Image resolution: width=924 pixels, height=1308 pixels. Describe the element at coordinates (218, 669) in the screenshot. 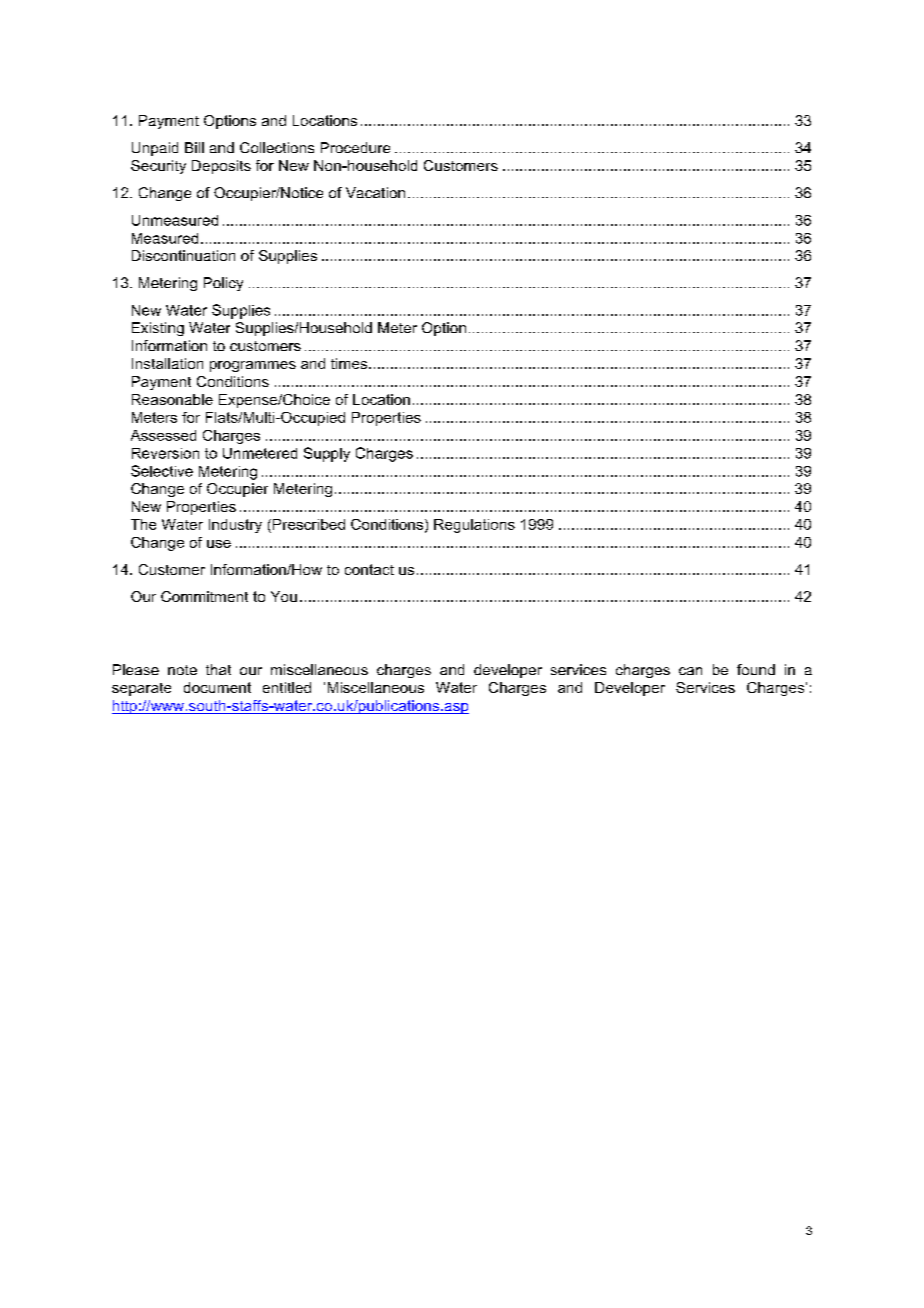

I see `that` at that location.
